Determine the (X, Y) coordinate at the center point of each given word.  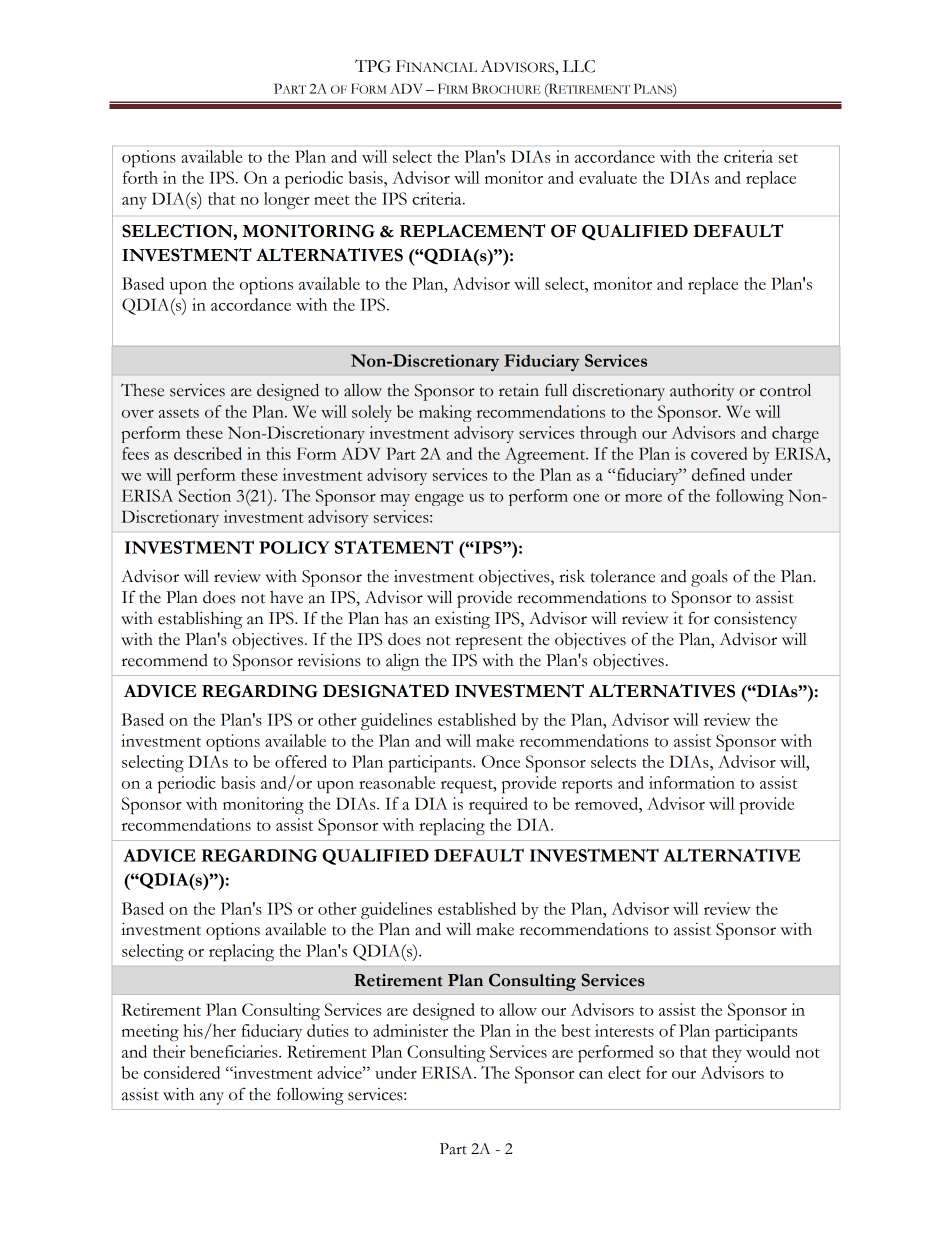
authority (702, 392)
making (445, 413)
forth (140, 177)
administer (410, 1030)
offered (301, 761)
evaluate (608, 177)
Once (501, 761)
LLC (579, 66)
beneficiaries (235, 1051)
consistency (755, 620)
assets (179, 413)
